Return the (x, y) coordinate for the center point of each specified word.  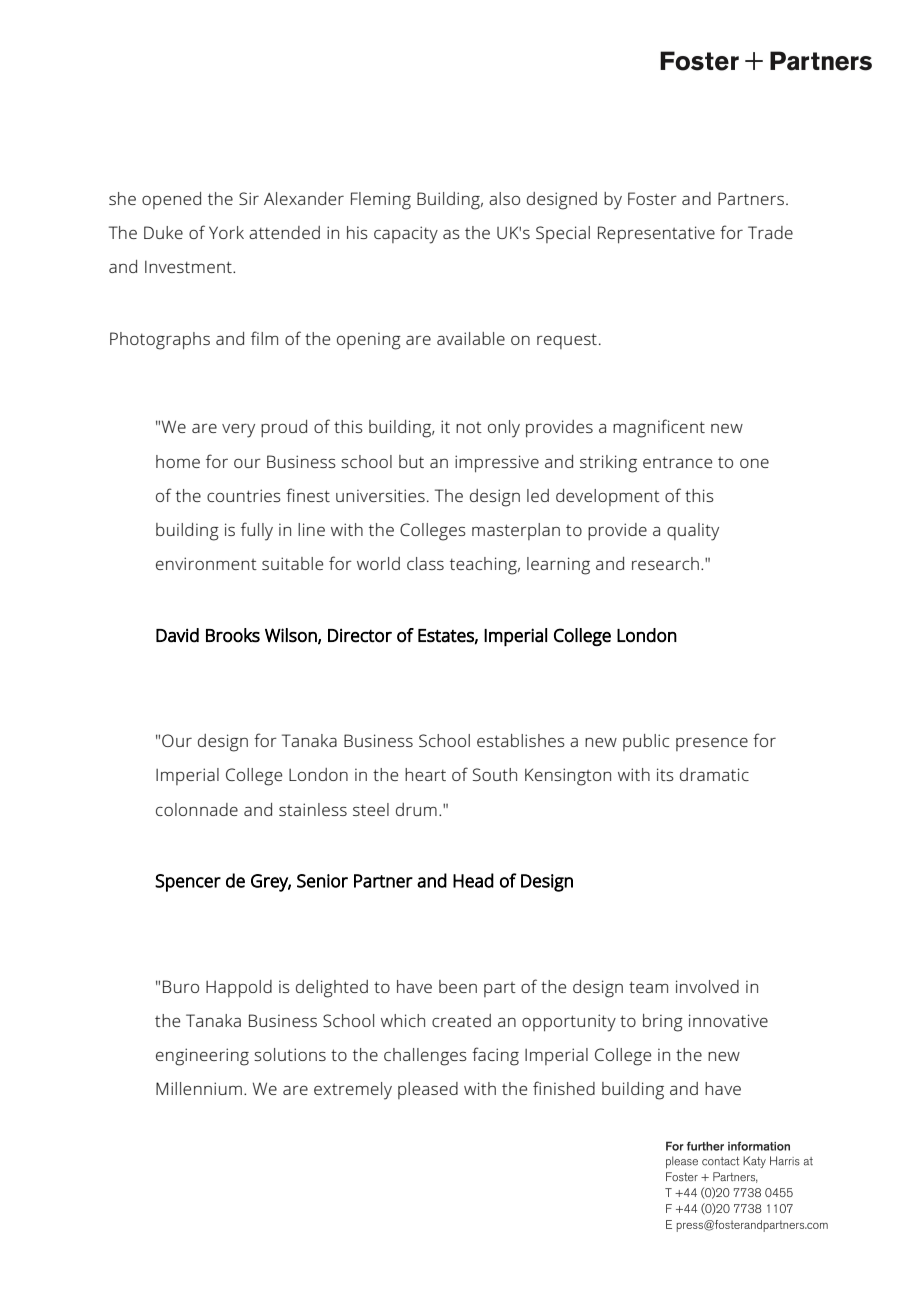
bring (663, 1023)
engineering (202, 1057)
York (226, 232)
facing (495, 1056)
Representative (656, 235)
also (504, 198)
